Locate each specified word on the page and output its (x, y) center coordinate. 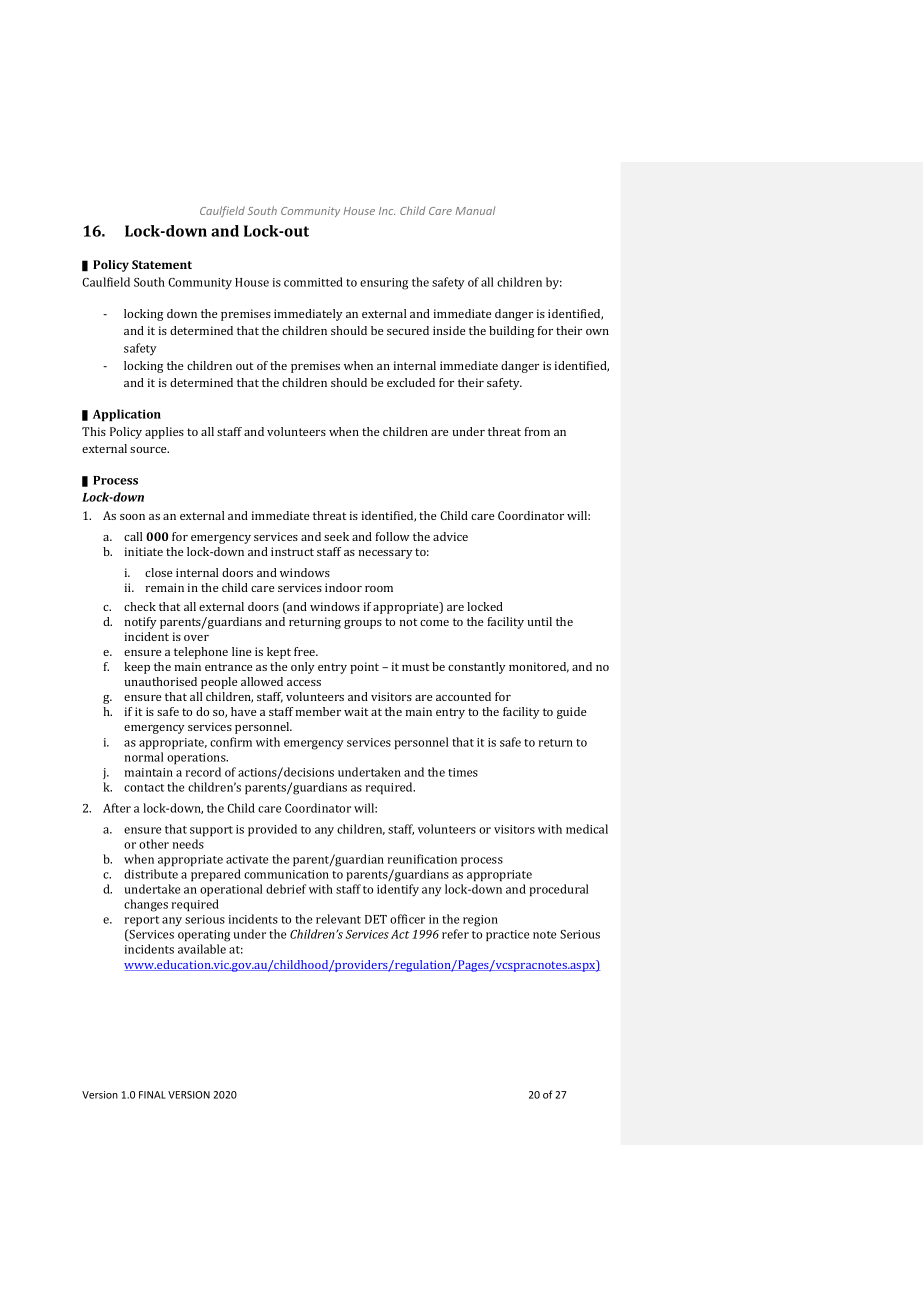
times (463, 772)
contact (144, 788)
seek (336, 536)
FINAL (152, 1095)
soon (132, 517)
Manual (475, 210)
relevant (338, 919)
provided (272, 830)
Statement (162, 264)
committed (313, 282)
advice (450, 536)
